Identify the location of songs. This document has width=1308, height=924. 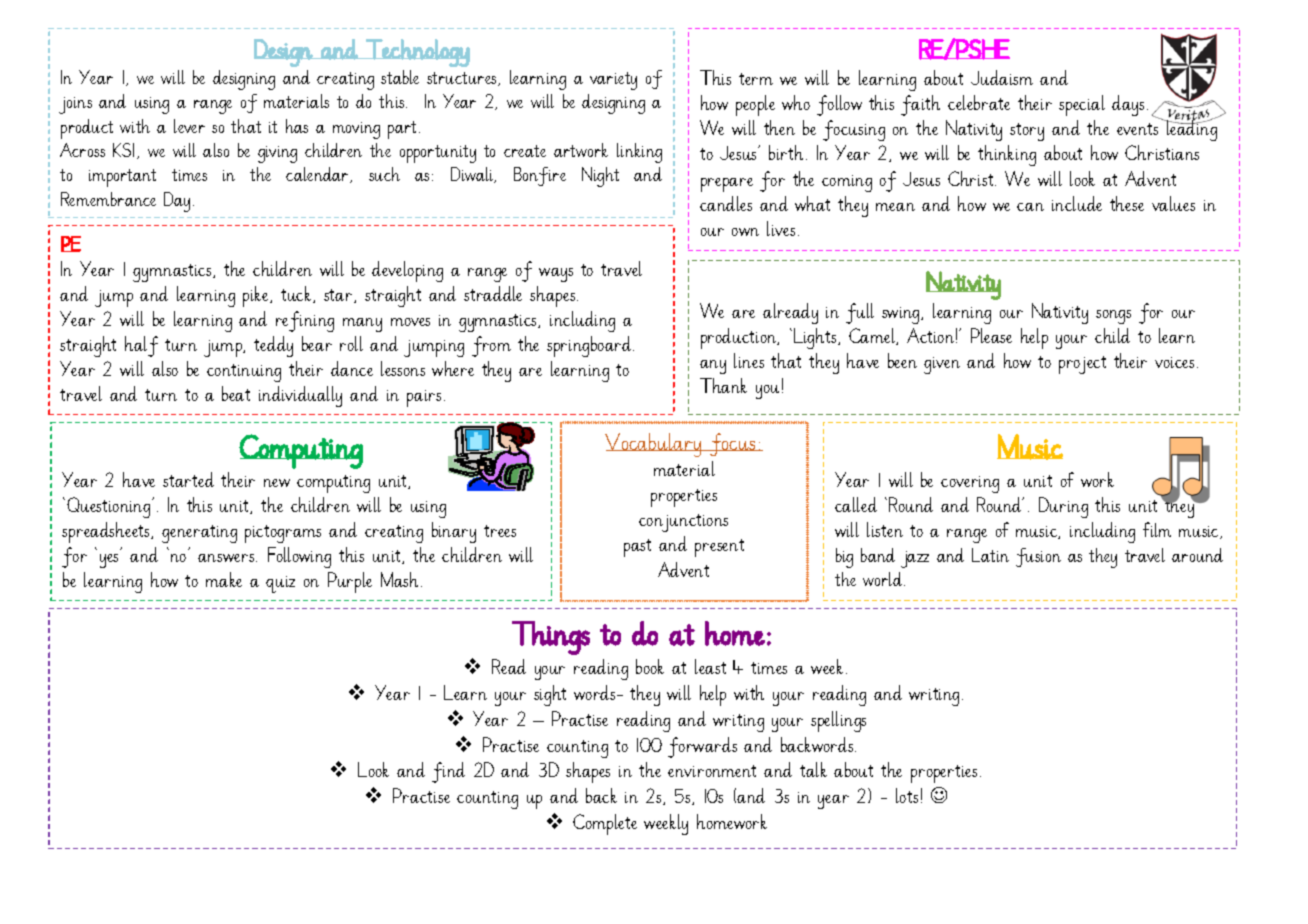
(1113, 317).
